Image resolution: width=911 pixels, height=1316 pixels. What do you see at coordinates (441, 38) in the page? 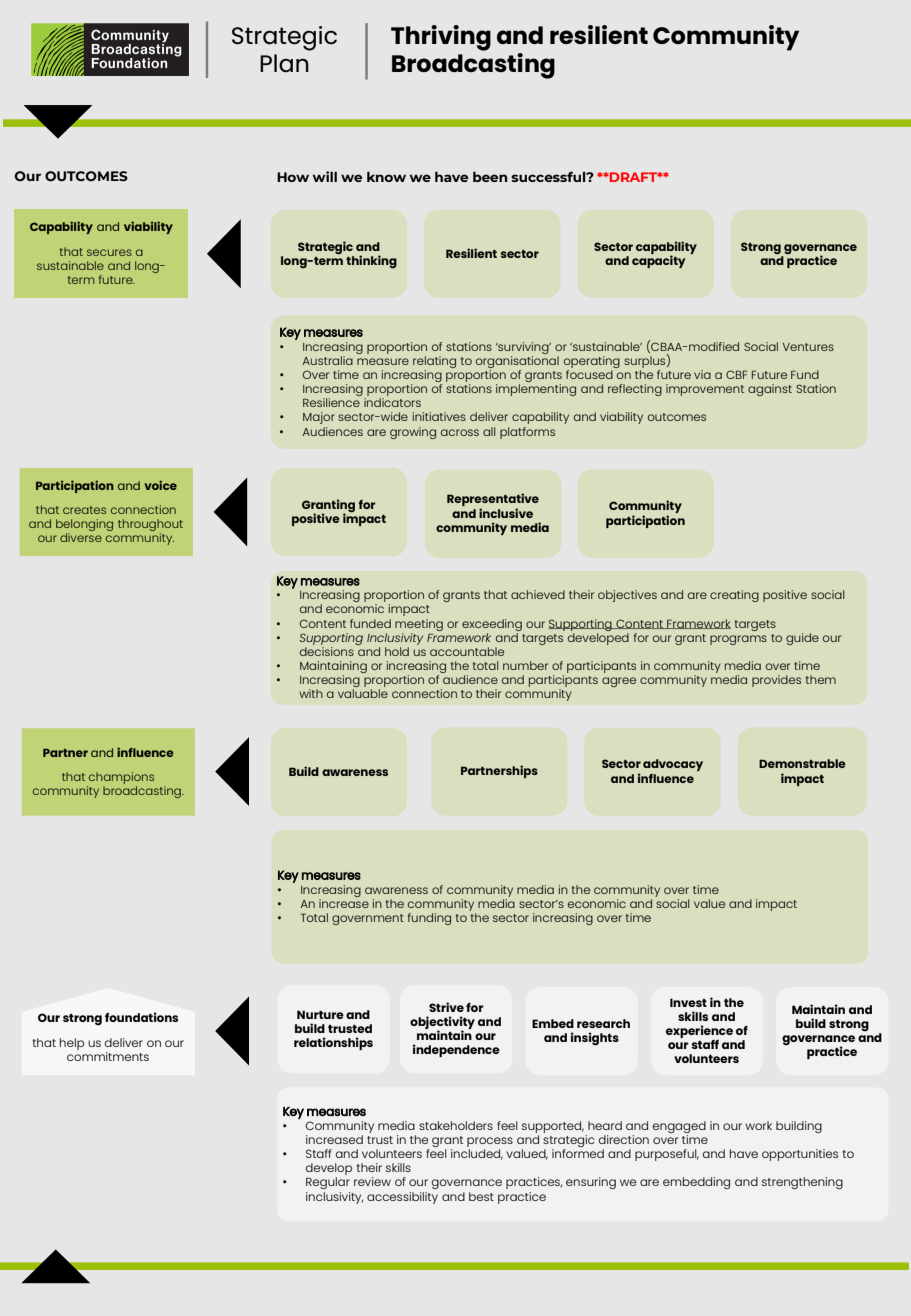
I see `Thriving` at bounding box center [441, 38].
